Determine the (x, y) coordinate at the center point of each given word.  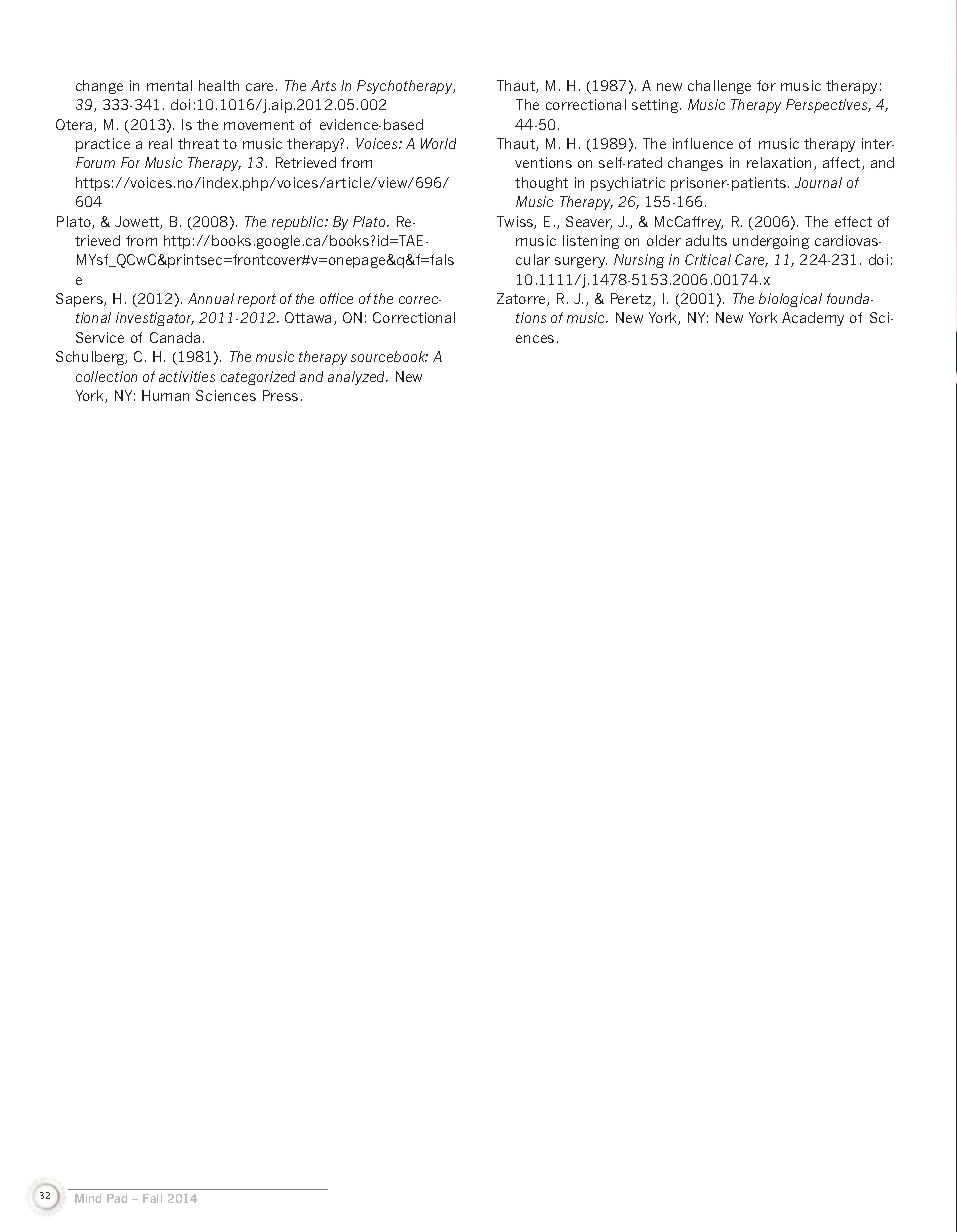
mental (169, 85)
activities (187, 376)
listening (591, 242)
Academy (813, 319)
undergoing (771, 242)
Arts (323, 85)
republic (299, 223)
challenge (719, 87)
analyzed (358, 378)
